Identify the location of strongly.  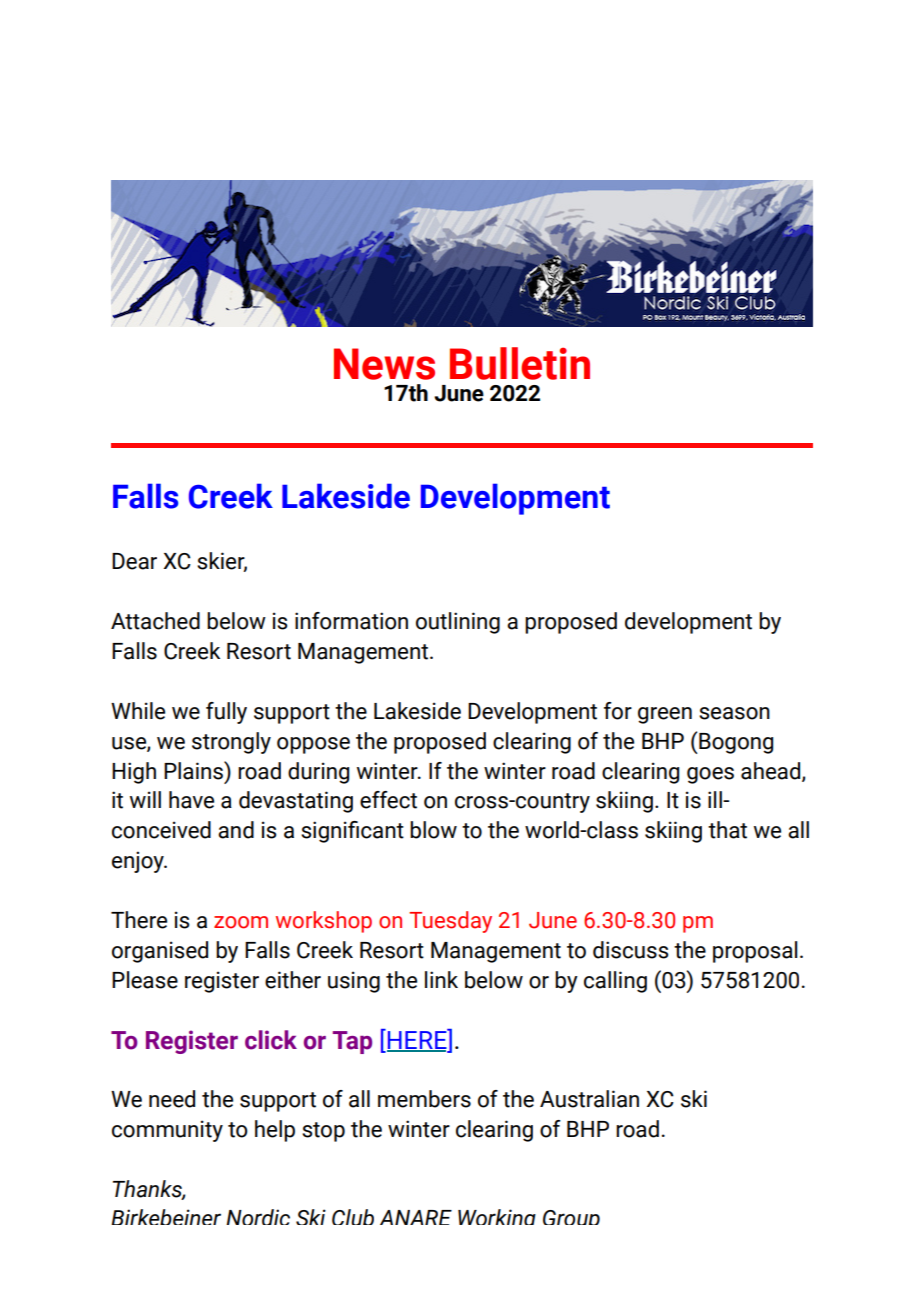
(231, 743).
